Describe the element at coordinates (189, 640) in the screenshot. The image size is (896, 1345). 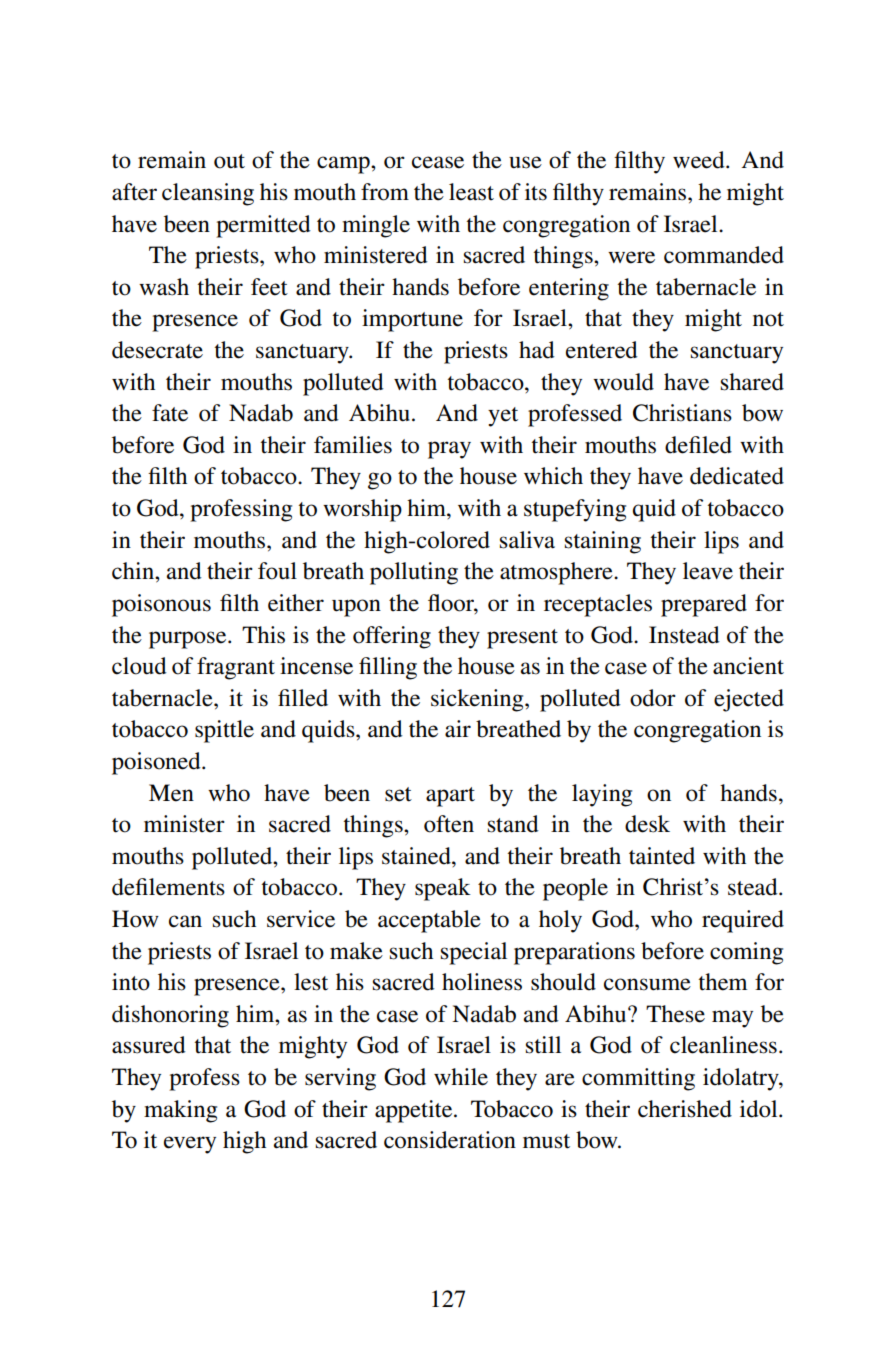
I see `purpose` at that location.
